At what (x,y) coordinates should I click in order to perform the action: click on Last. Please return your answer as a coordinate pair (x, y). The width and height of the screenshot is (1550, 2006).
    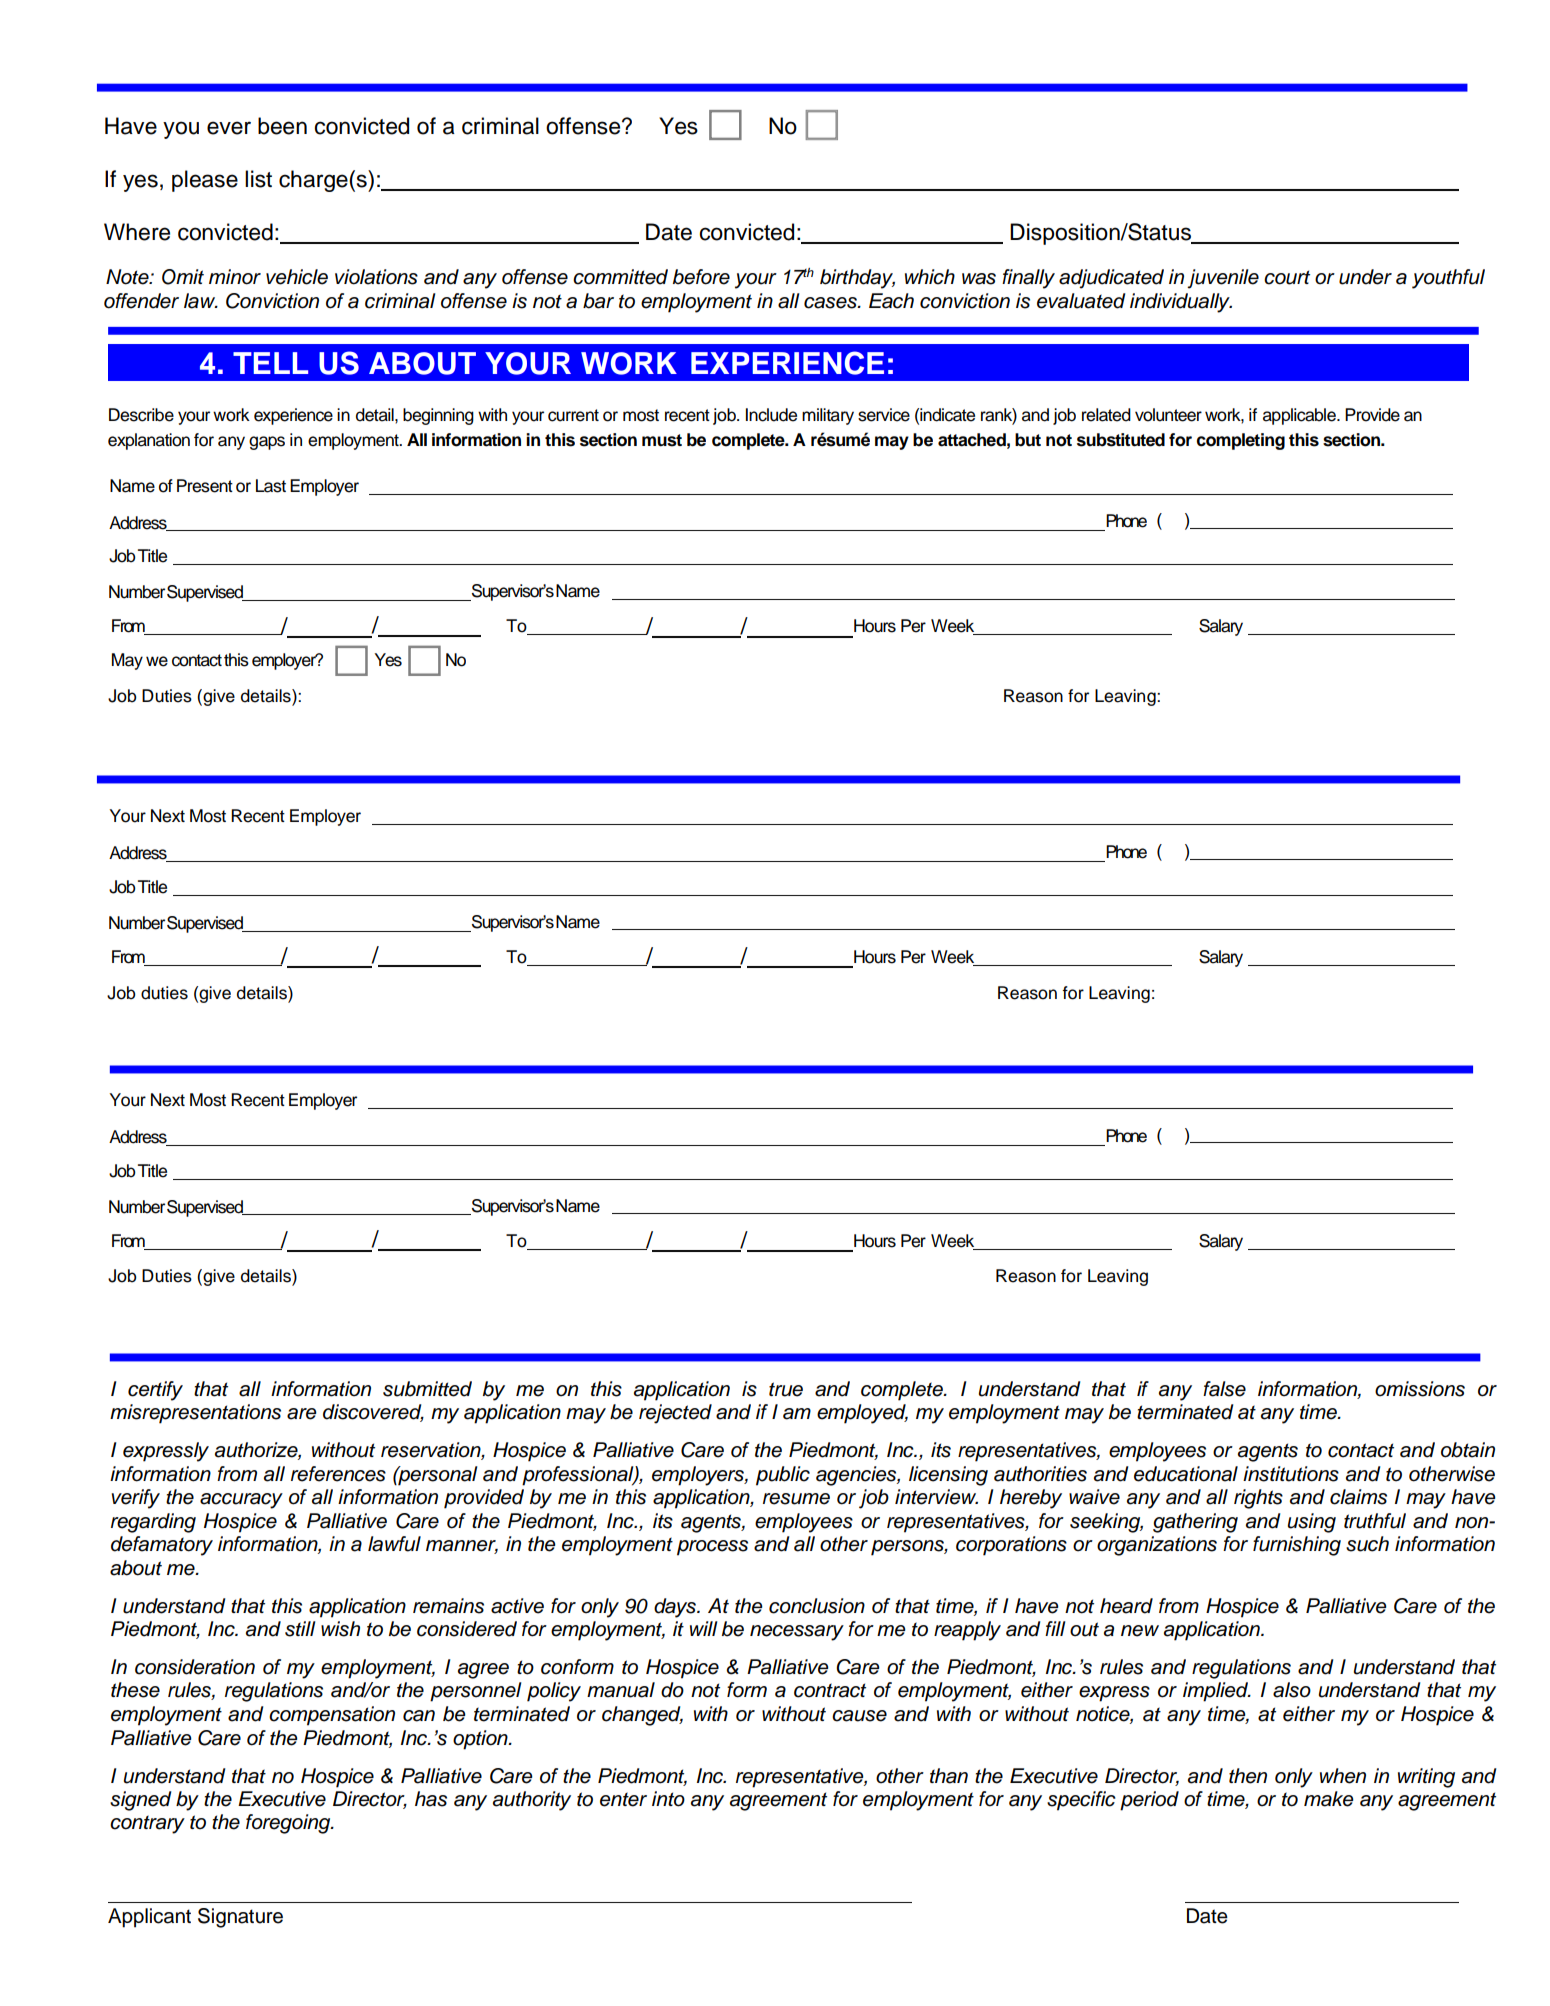
    Looking at the image, I should click on (271, 486).
